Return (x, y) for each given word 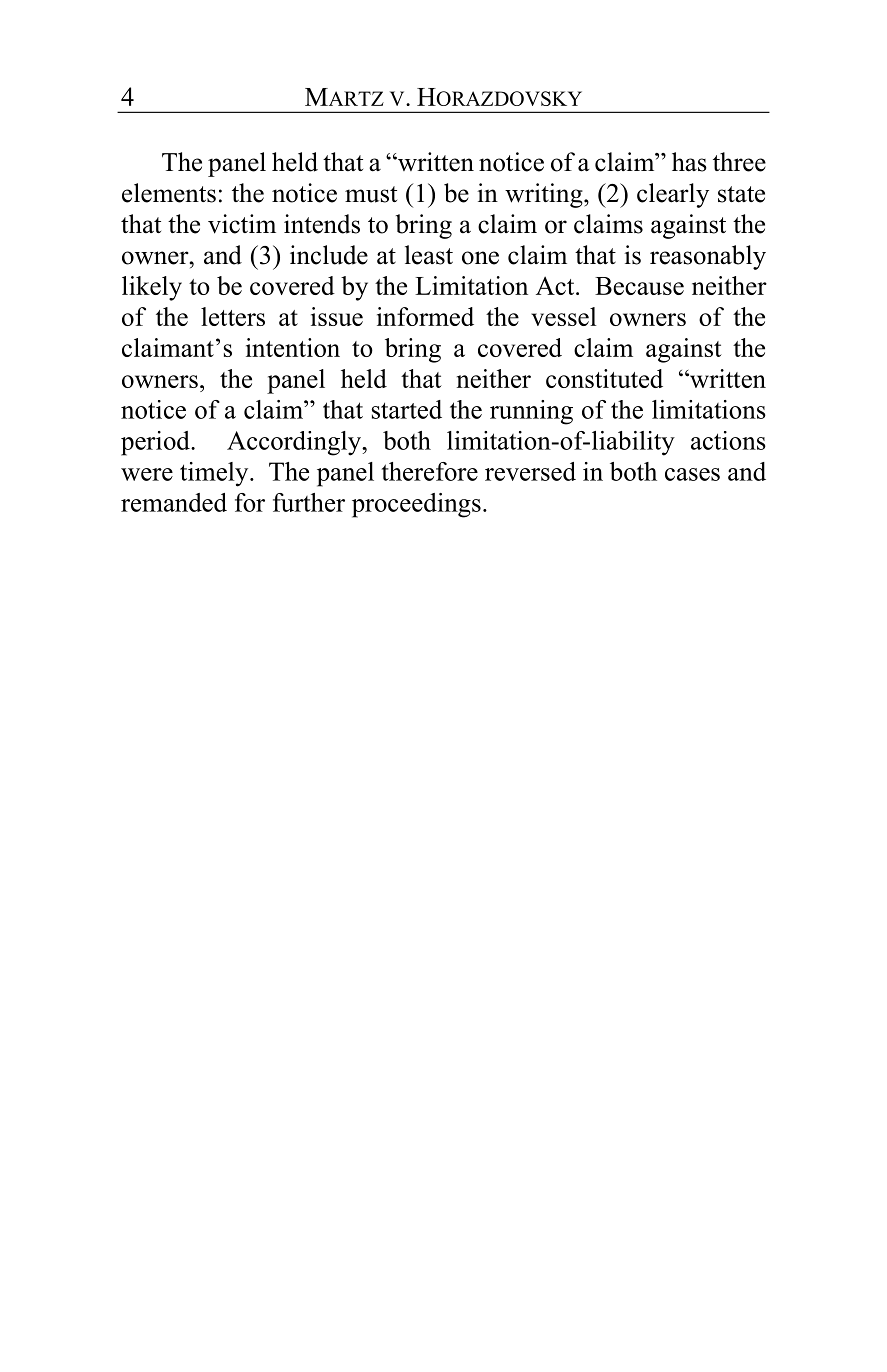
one (480, 258)
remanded (174, 502)
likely (152, 288)
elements (169, 193)
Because (639, 286)
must (371, 194)
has (689, 162)
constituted (604, 378)
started (407, 409)
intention (293, 347)
